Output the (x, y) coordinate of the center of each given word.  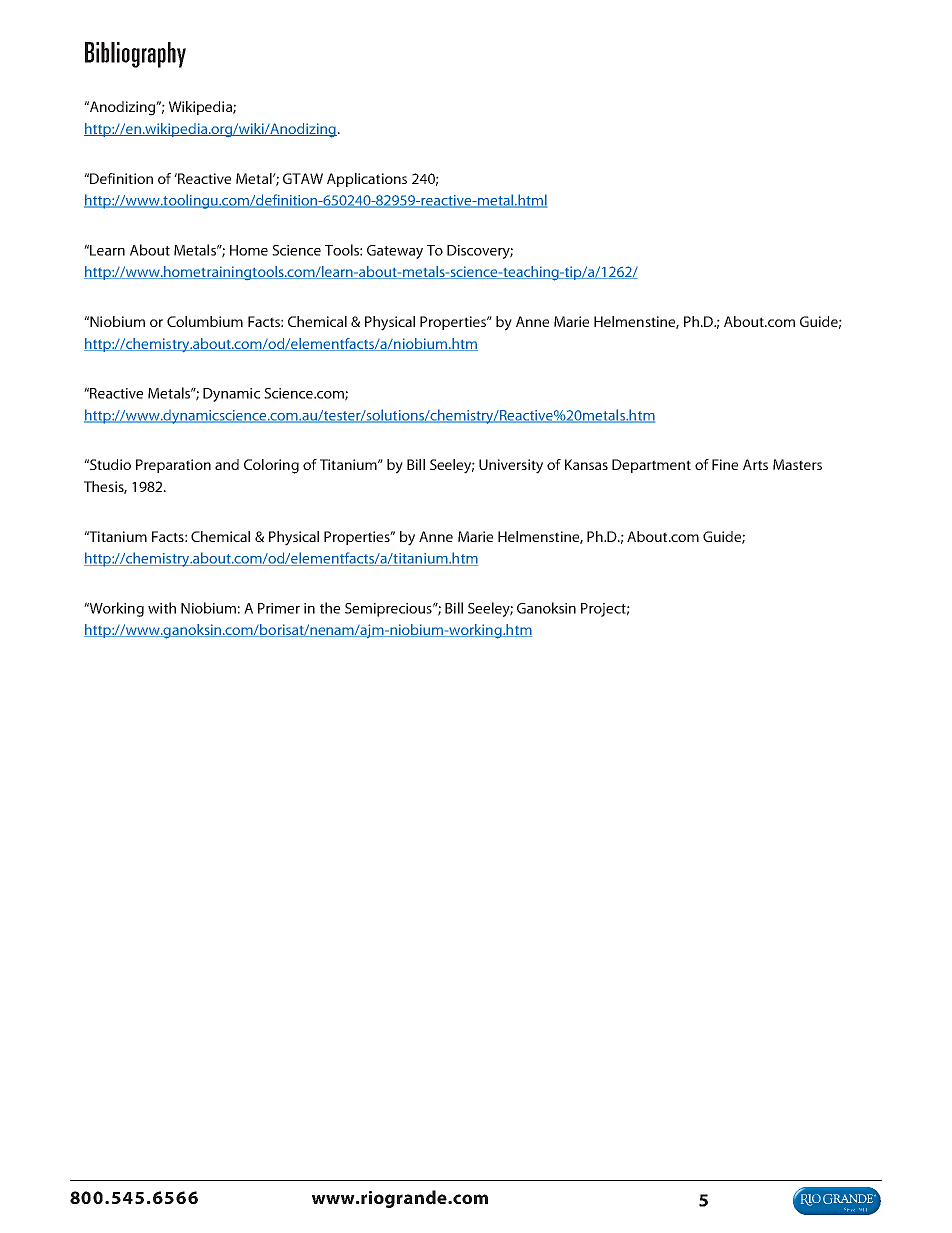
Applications (367, 180)
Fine (725, 464)
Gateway (395, 252)
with (162, 608)
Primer (279, 608)
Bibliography (135, 55)
